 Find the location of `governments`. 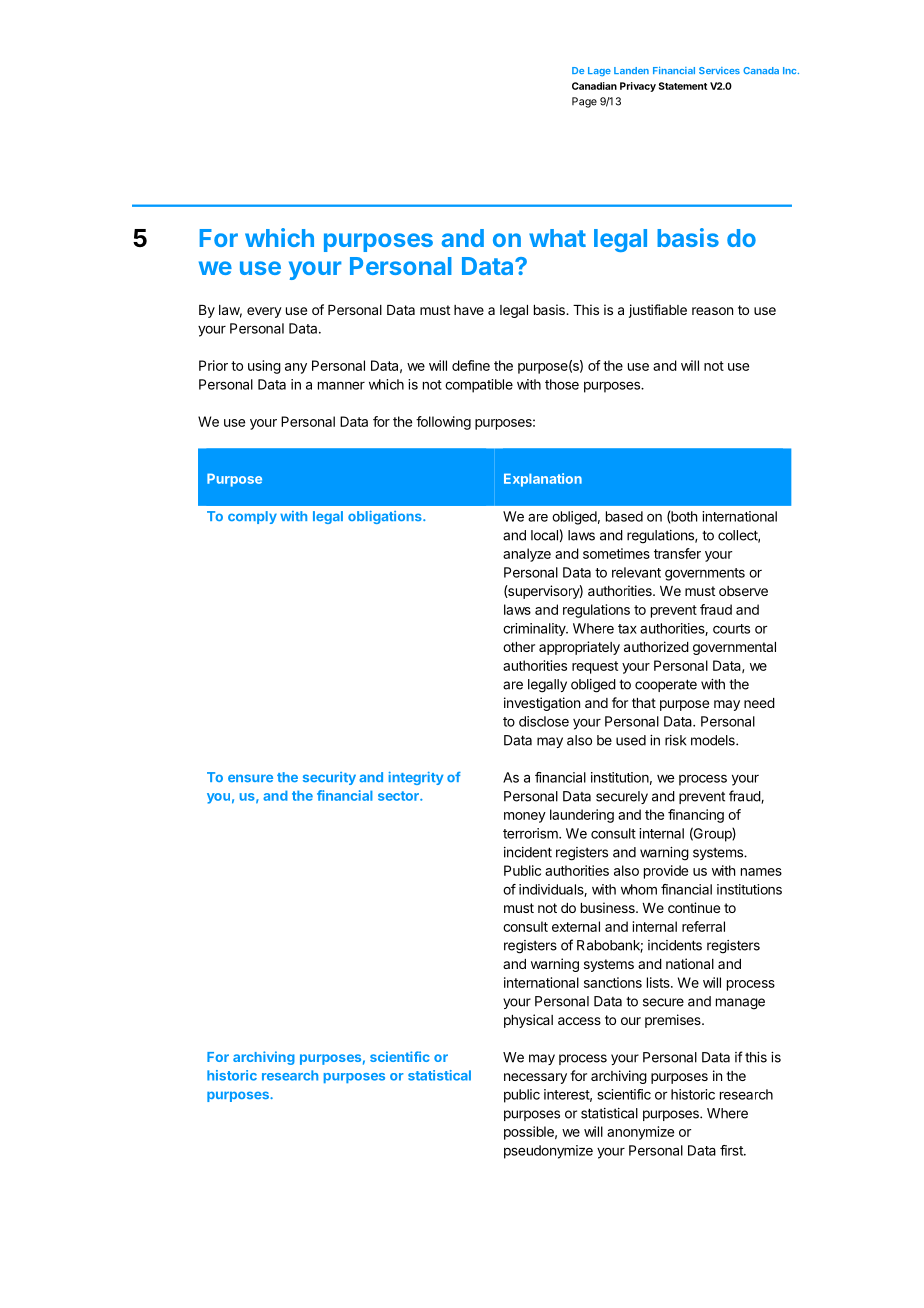

governments is located at coordinates (705, 574).
